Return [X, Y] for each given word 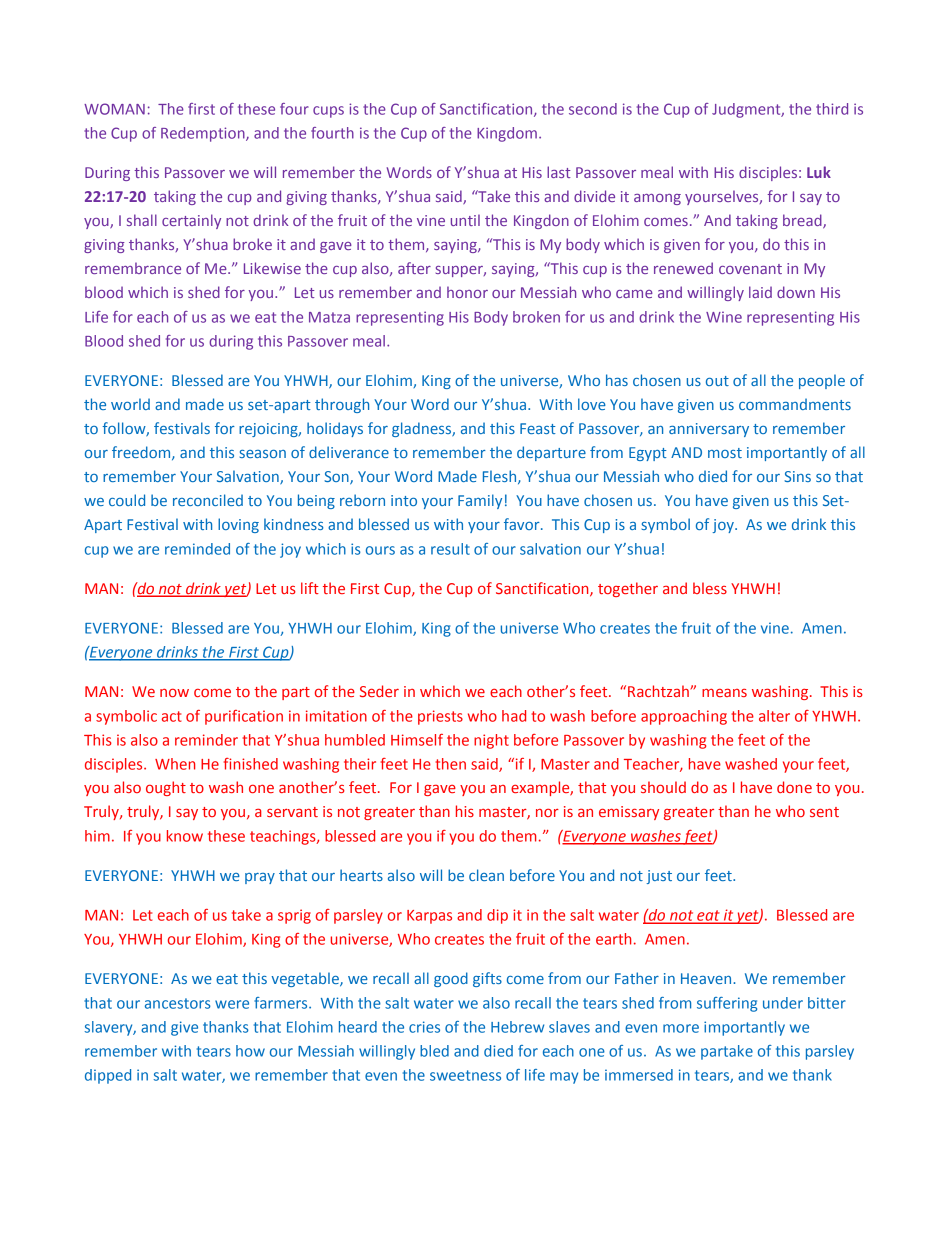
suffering [727, 1004]
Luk [819, 172]
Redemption [204, 134]
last [559, 172]
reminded [197, 549]
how [250, 1051]
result [450, 549]
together [628, 589]
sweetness [465, 1075]
